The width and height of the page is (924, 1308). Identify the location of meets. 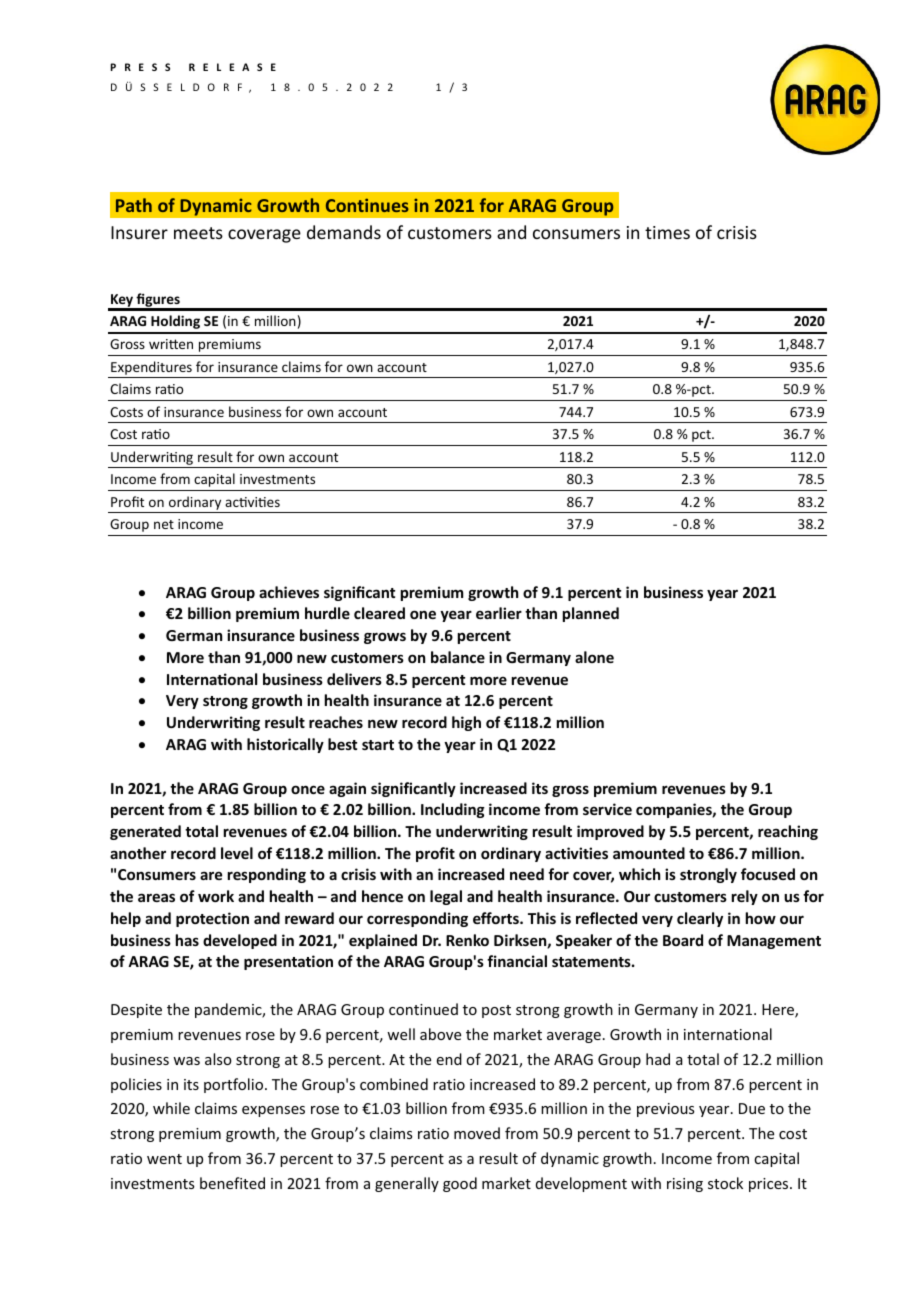
(198, 233).
